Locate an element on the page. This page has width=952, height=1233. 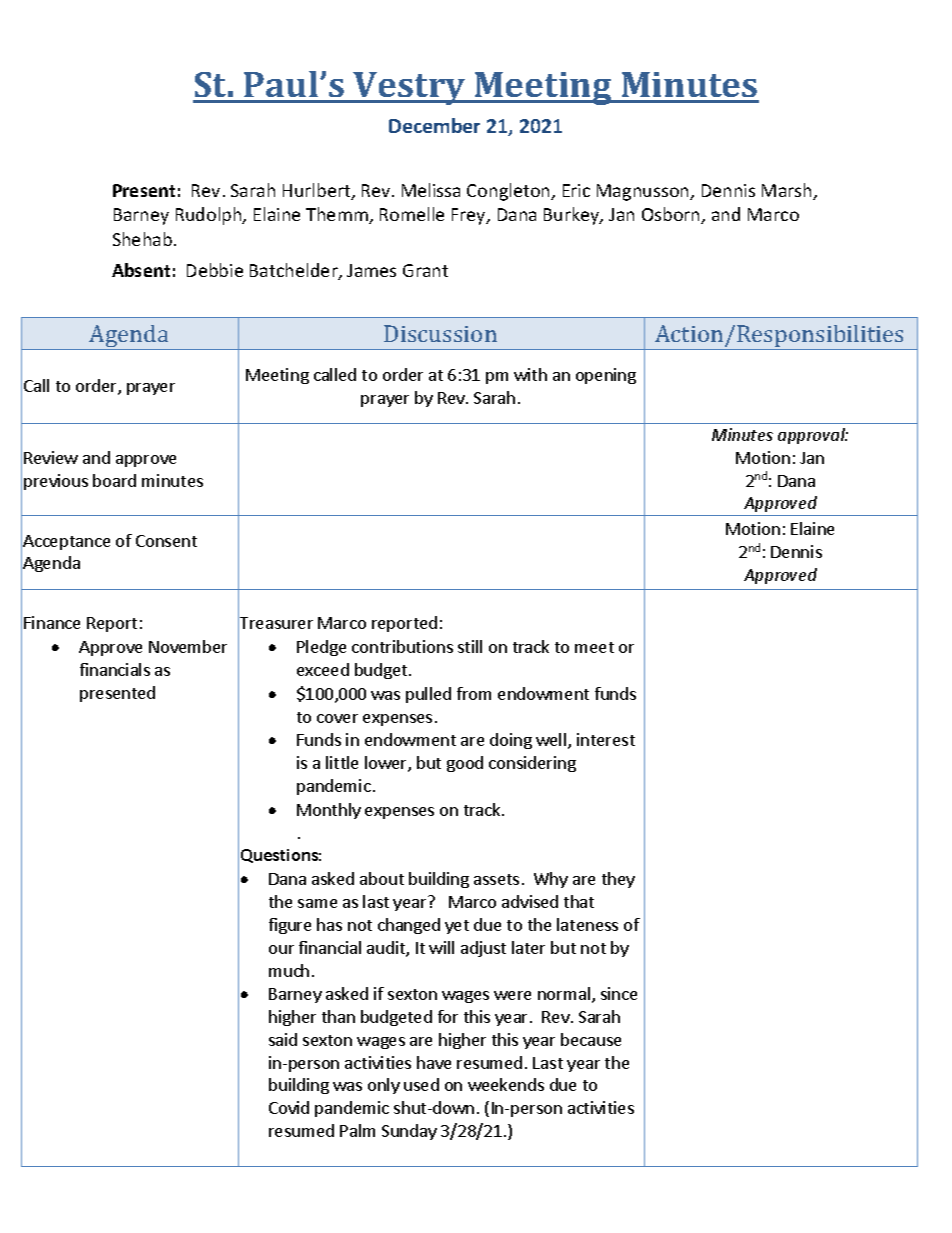
contributions is located at coordinates (402, 646).
